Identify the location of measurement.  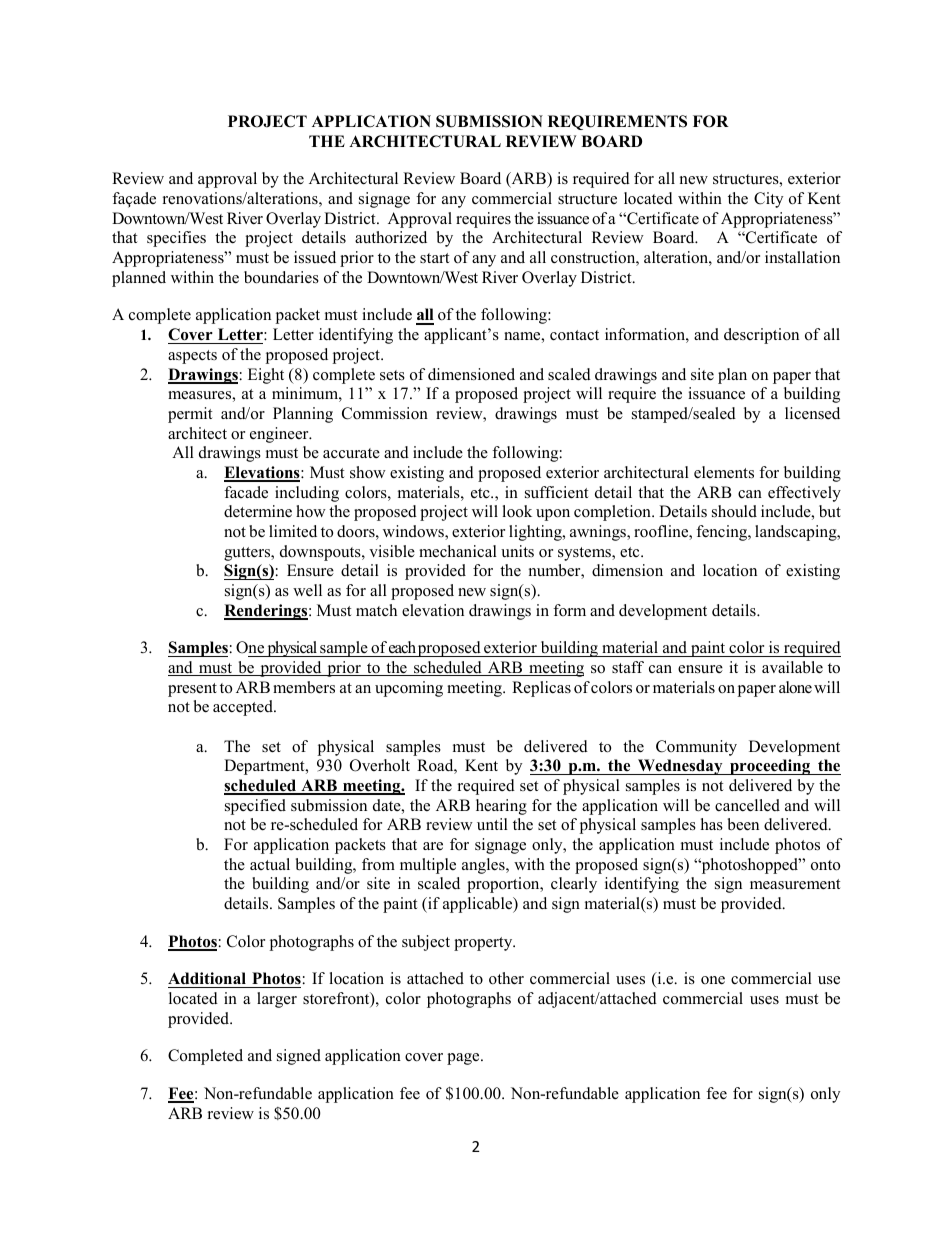
(795, 884).
